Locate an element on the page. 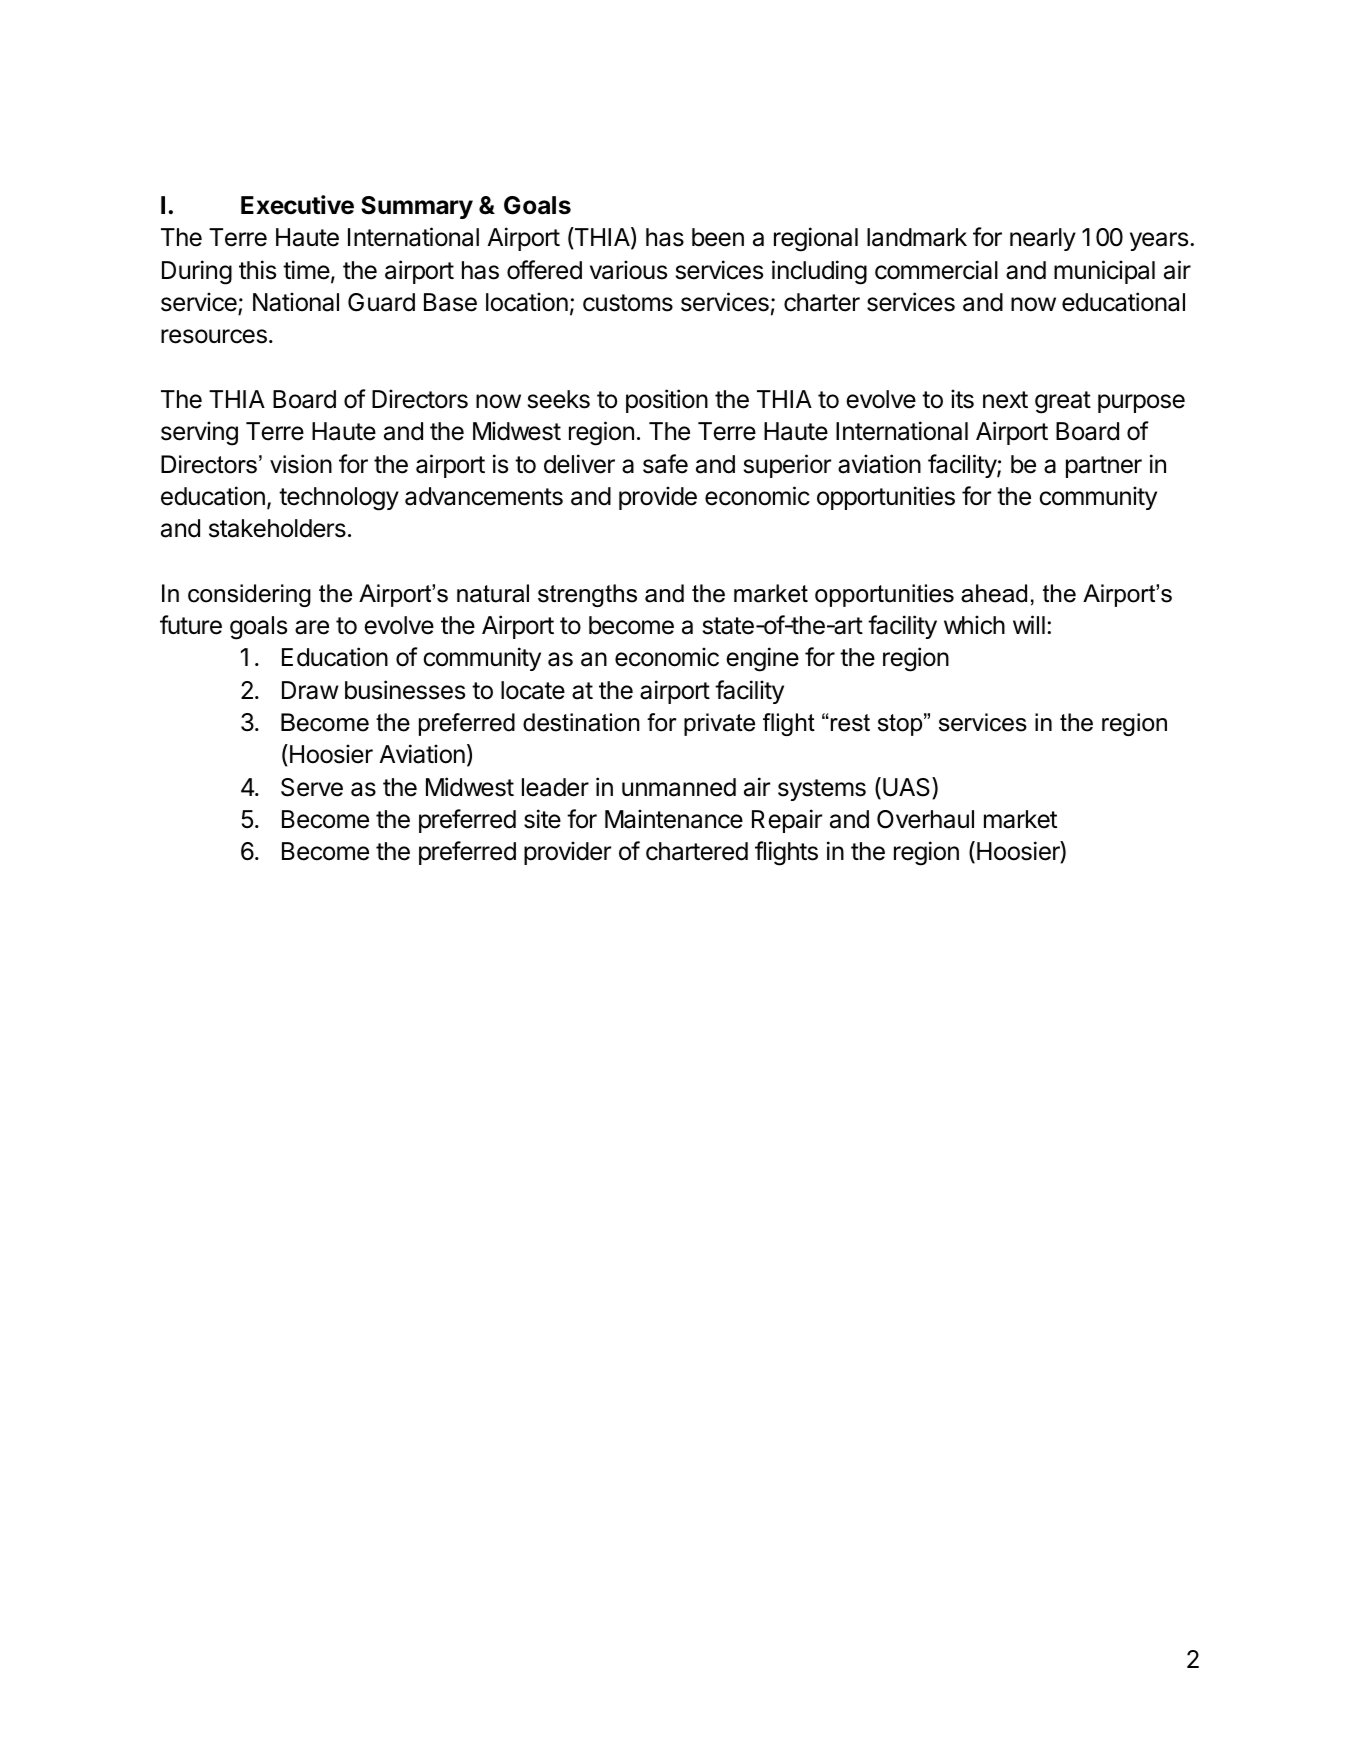 This page has width=1359, height=1758. Serve is located at coordinates (312, 787).
